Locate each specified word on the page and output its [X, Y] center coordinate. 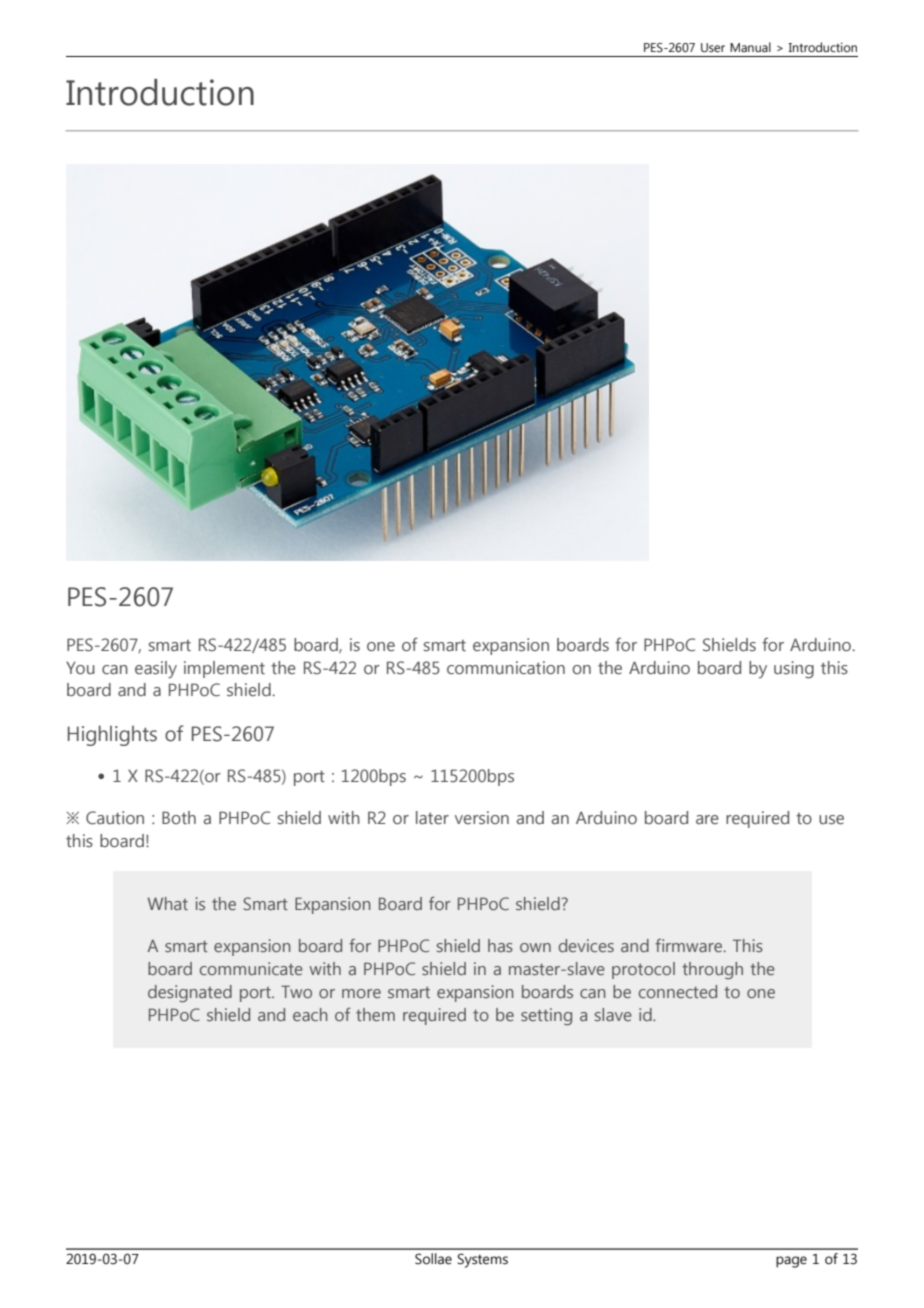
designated [190, 993]
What [168, 903]
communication [506, 667]
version [482, 818]
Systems [482, 1260]
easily [156, 669]
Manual [750, 47]
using [794, 670]
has [500, 945]
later [432, 818]
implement [224, 669]
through [712, 970]
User [713, 47]
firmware [690, 945]
